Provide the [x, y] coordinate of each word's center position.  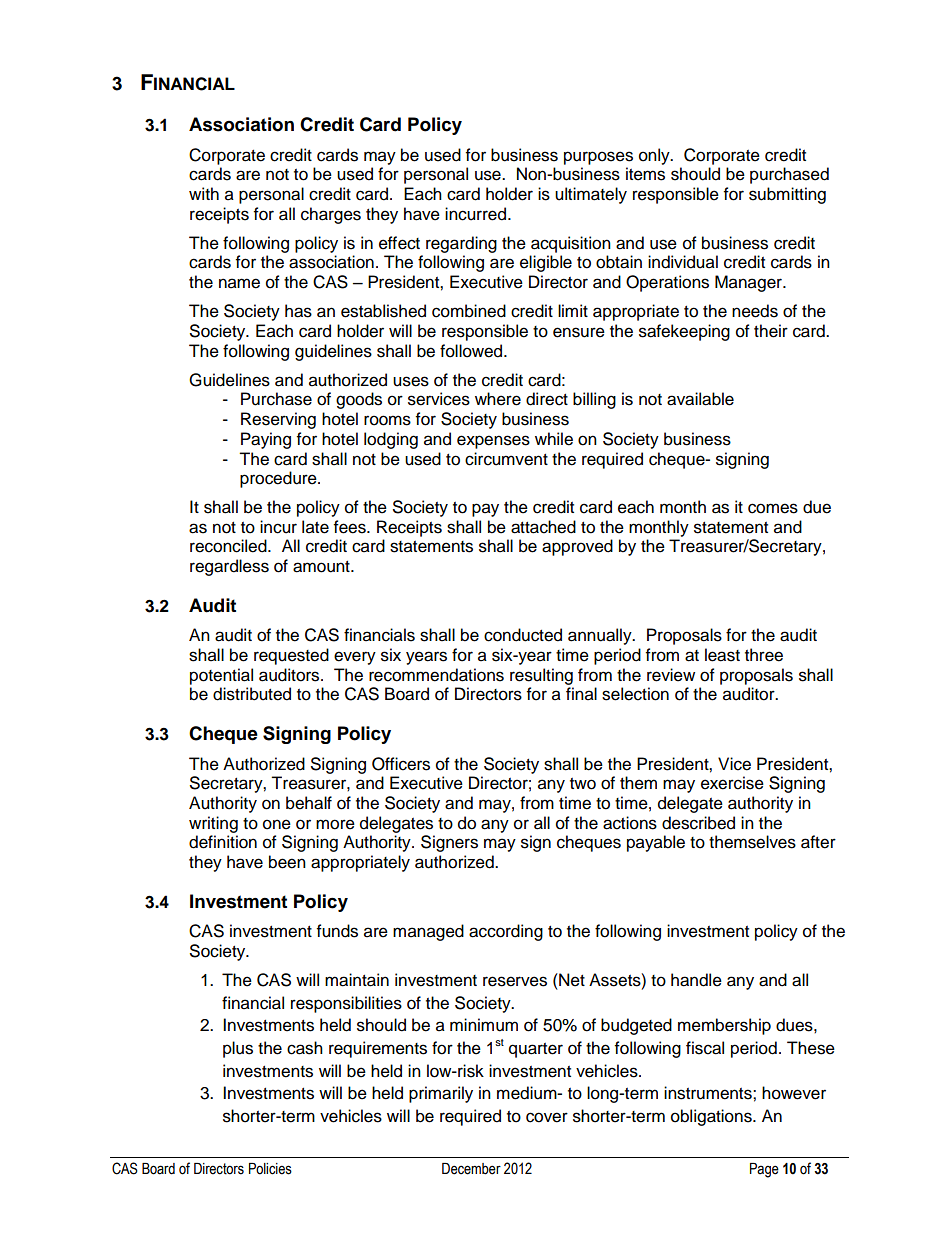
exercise [732, 783]
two [583, 784]
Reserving [278, 420]
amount [322, 567]
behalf [309, 803]
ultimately [591, 195]
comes [773, 508]
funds [337, 931]
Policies [270, 1169]
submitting [787, 195]
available [700, 399]
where [498, 399]
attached [543, 527]
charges [331, 215]
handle [696, 980]
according [506, 932]
